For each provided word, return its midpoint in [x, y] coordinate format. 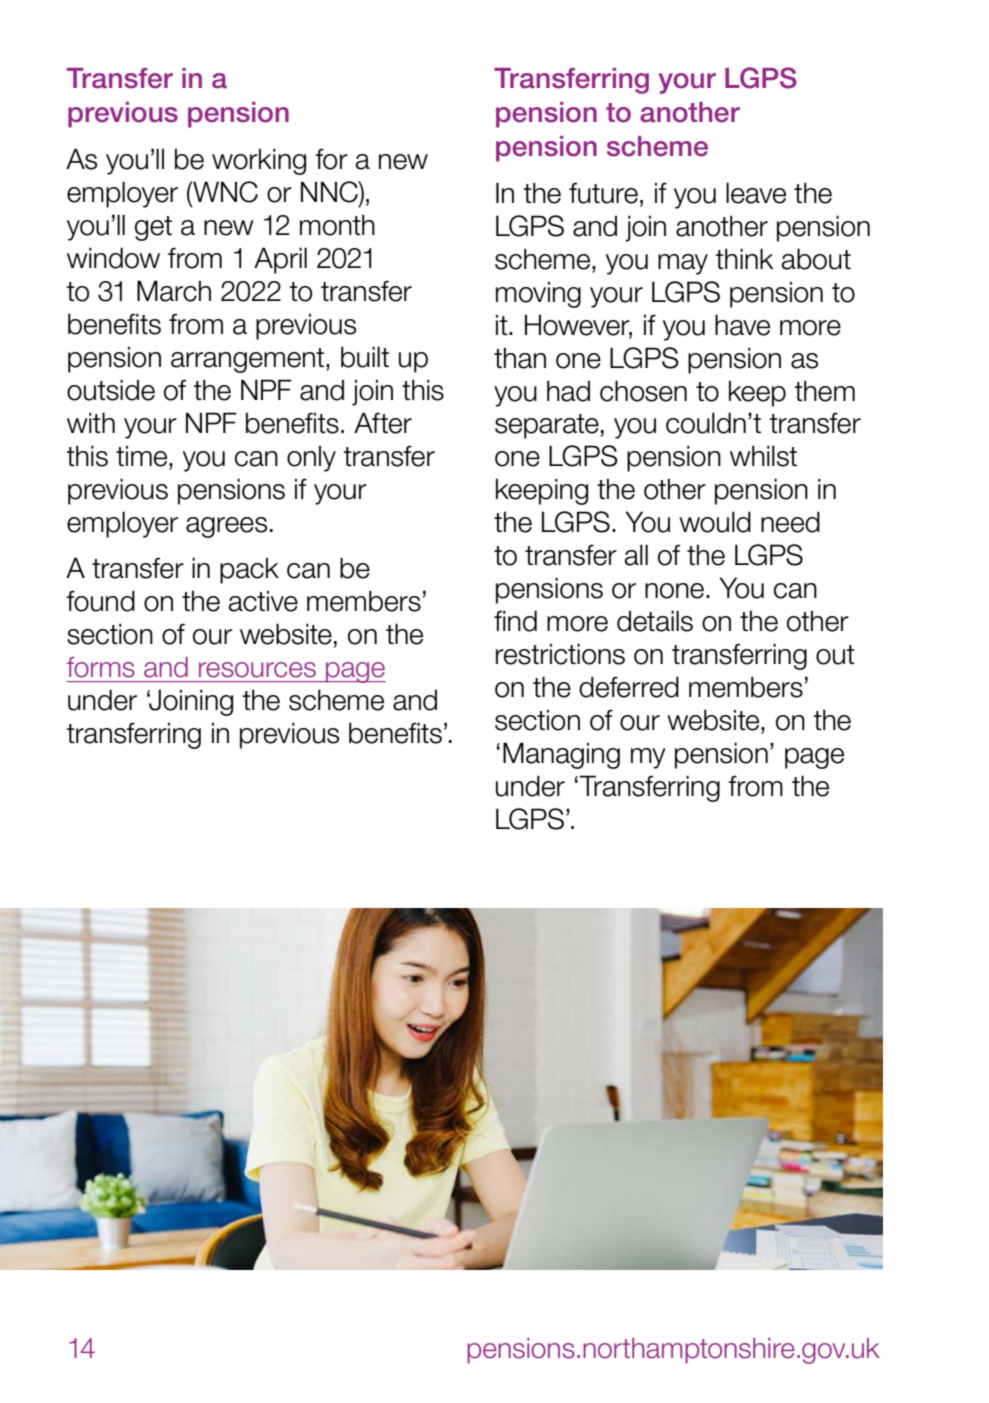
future [603, 193]
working [259, 161]
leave [756, 193]
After [383, 423]
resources [257, 670]
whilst [763, 456]
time [143, 456]
